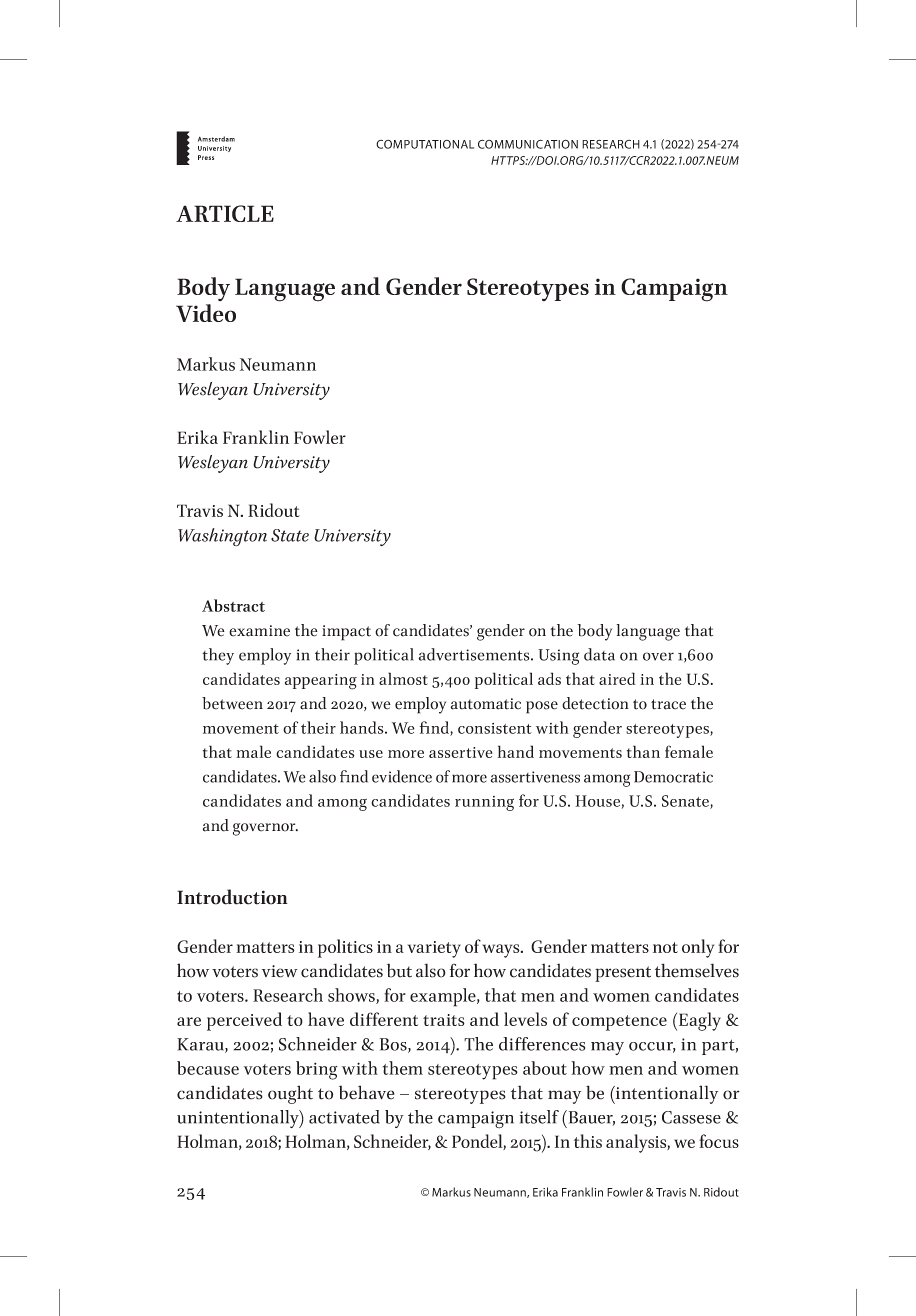 This screenshot has height=1316, width=916. I want to click on running, so click(484, 803).
